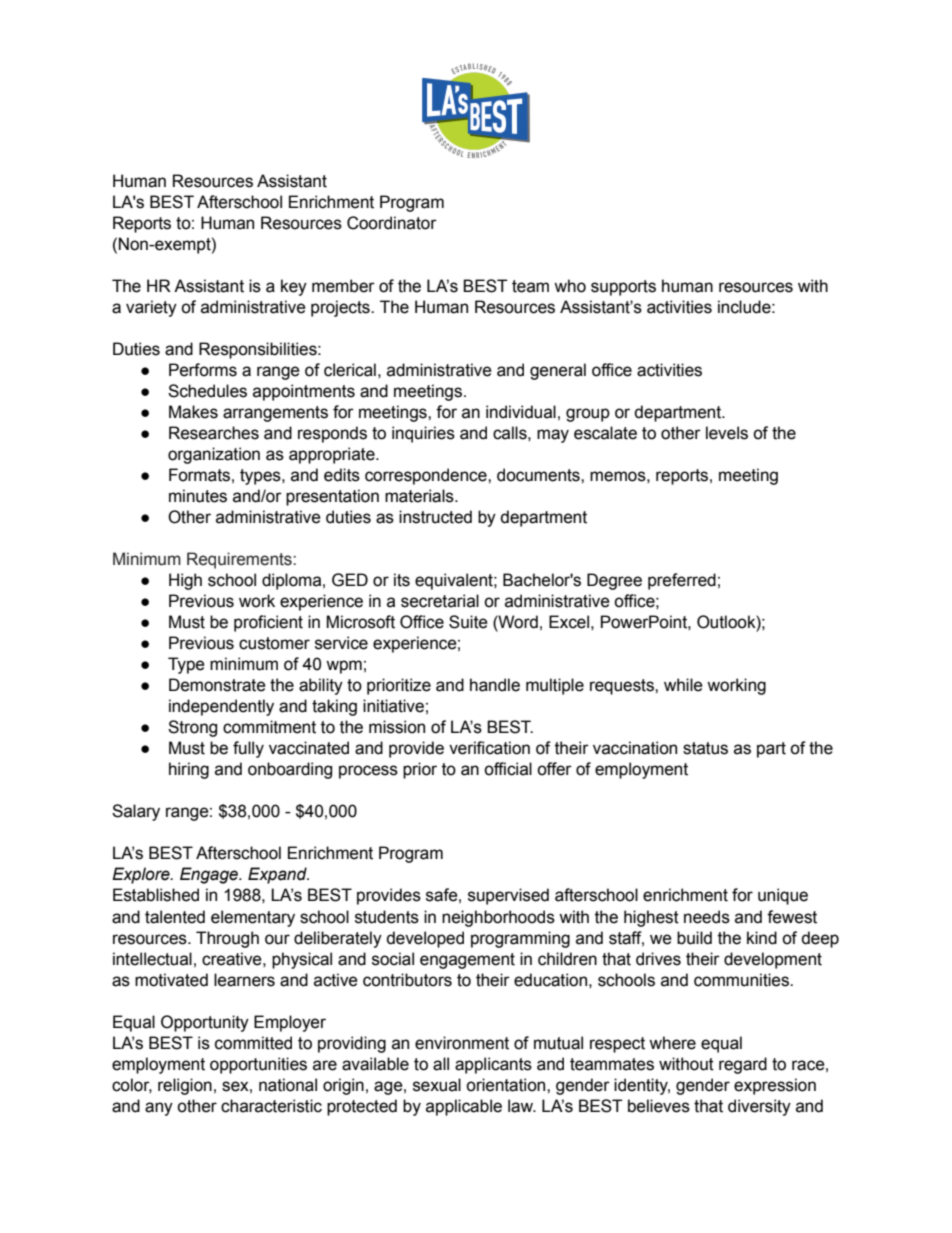 The height and width of the page is (1233, 952). Describe the element at coordinates (435, 517) in the page. I see `instructed` at that location.
